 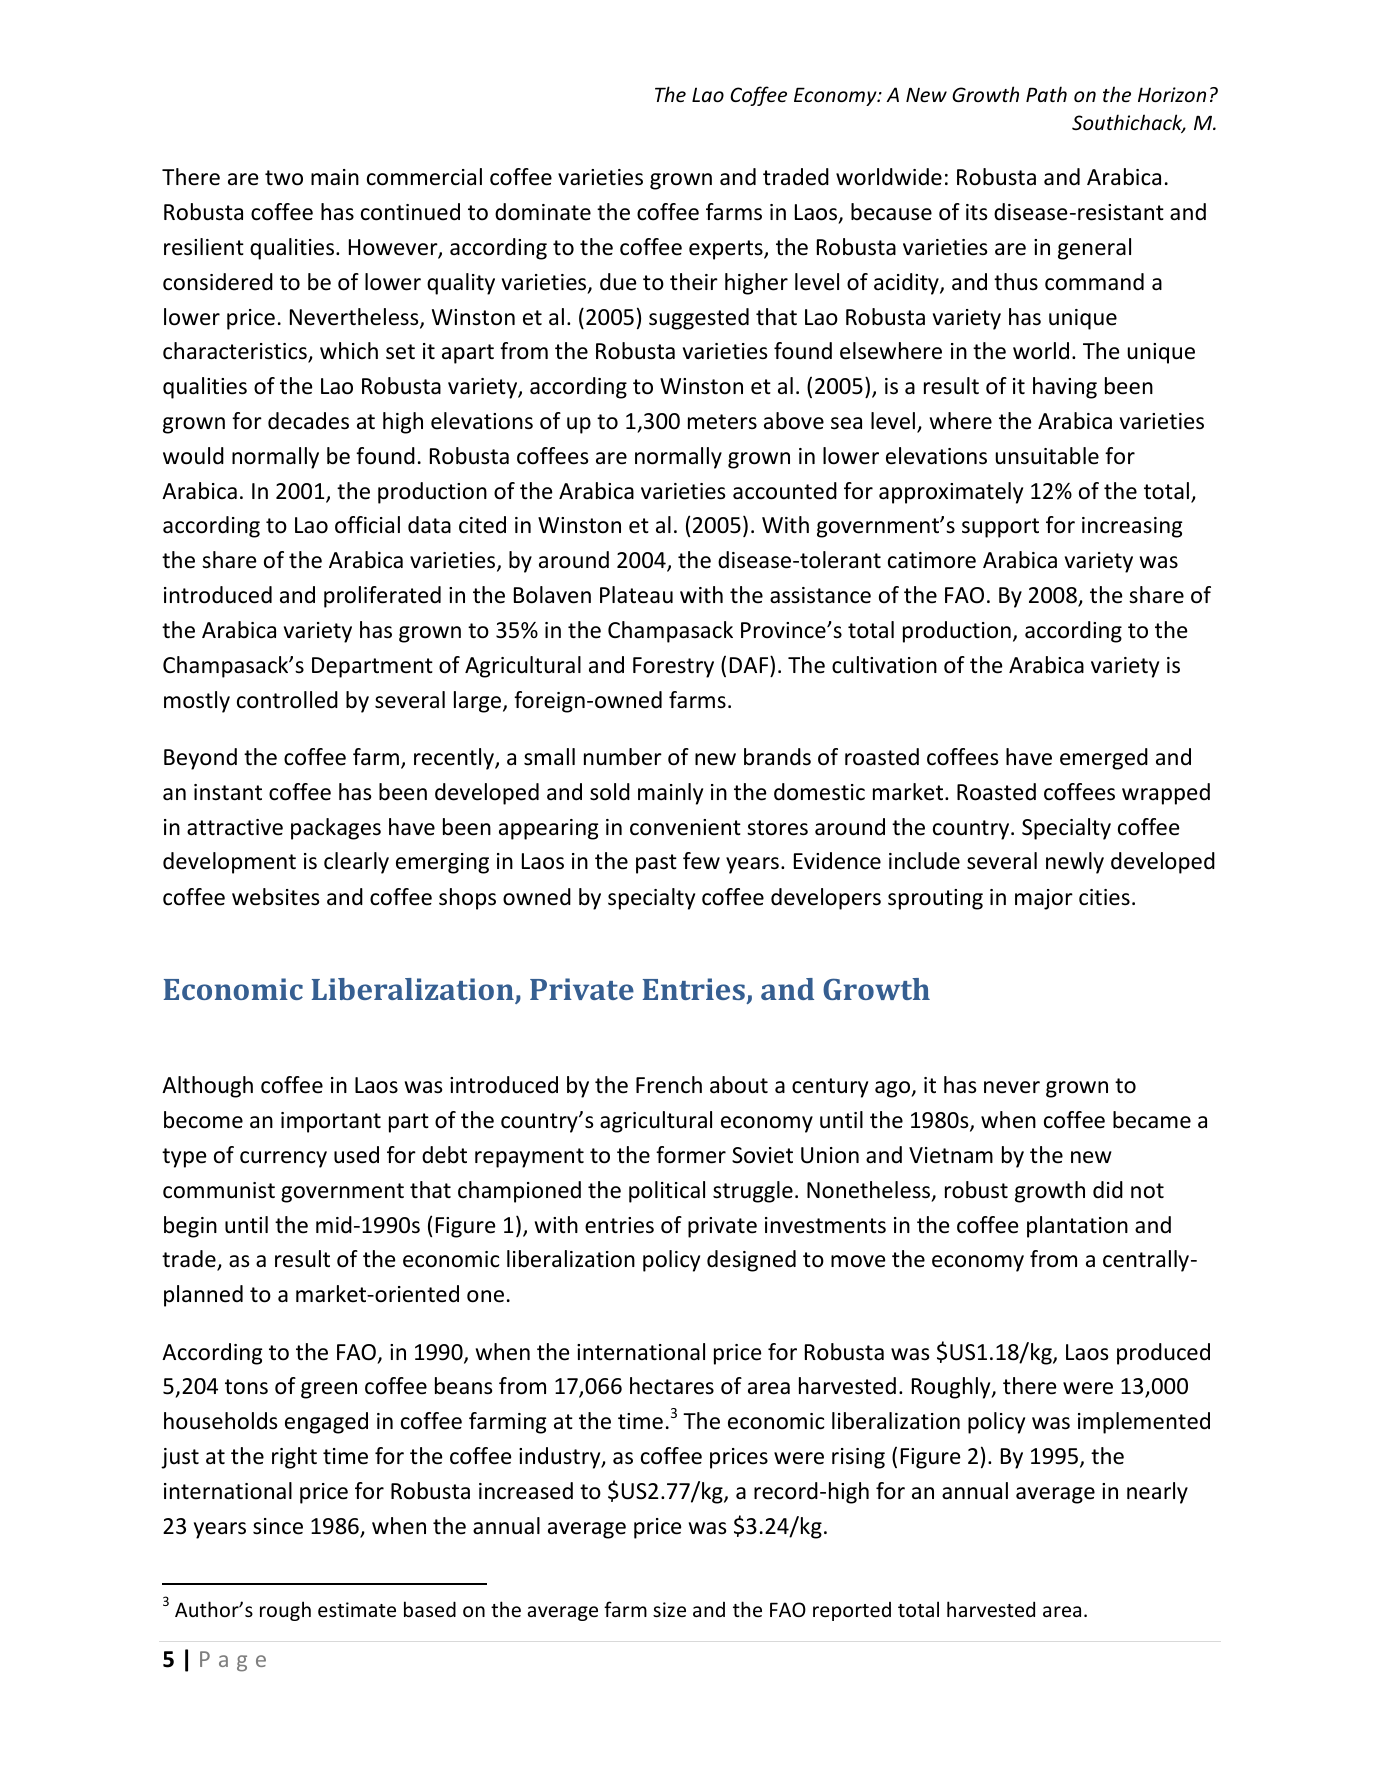 What do you see at coordinates (667, 1192) in the image?
I see `political` at bounding box center [667, 1192].
